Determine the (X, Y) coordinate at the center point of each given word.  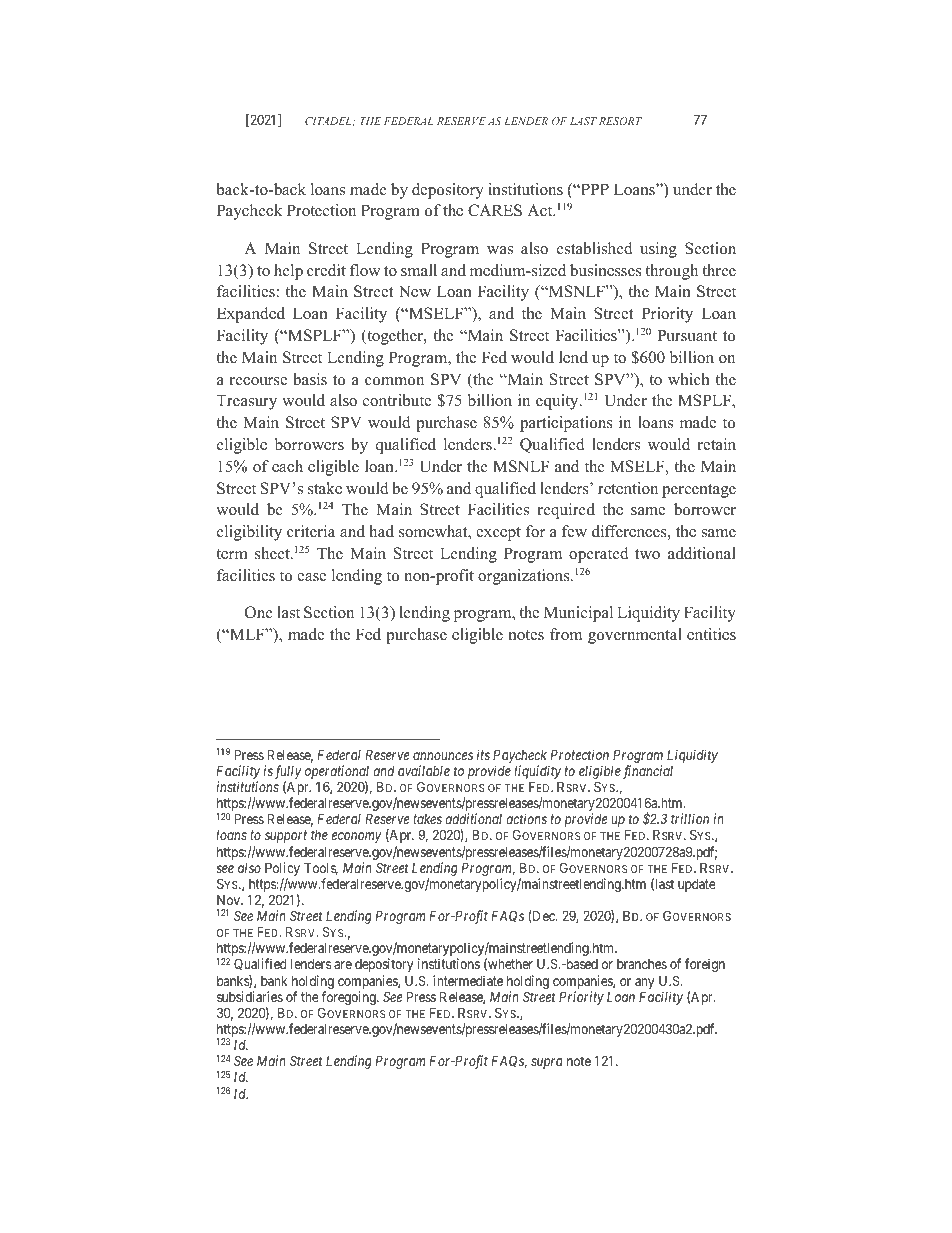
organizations (525, 577)
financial (648, 772)
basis (310, 379)
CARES (495, 210)
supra (547, 1063)
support (286, 837)
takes (427, 819)
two (647, 554)
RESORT (620, 121)
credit (326, 270)
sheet (273, 553)
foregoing (349, 999)
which (689, 379)
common (394, 381)
